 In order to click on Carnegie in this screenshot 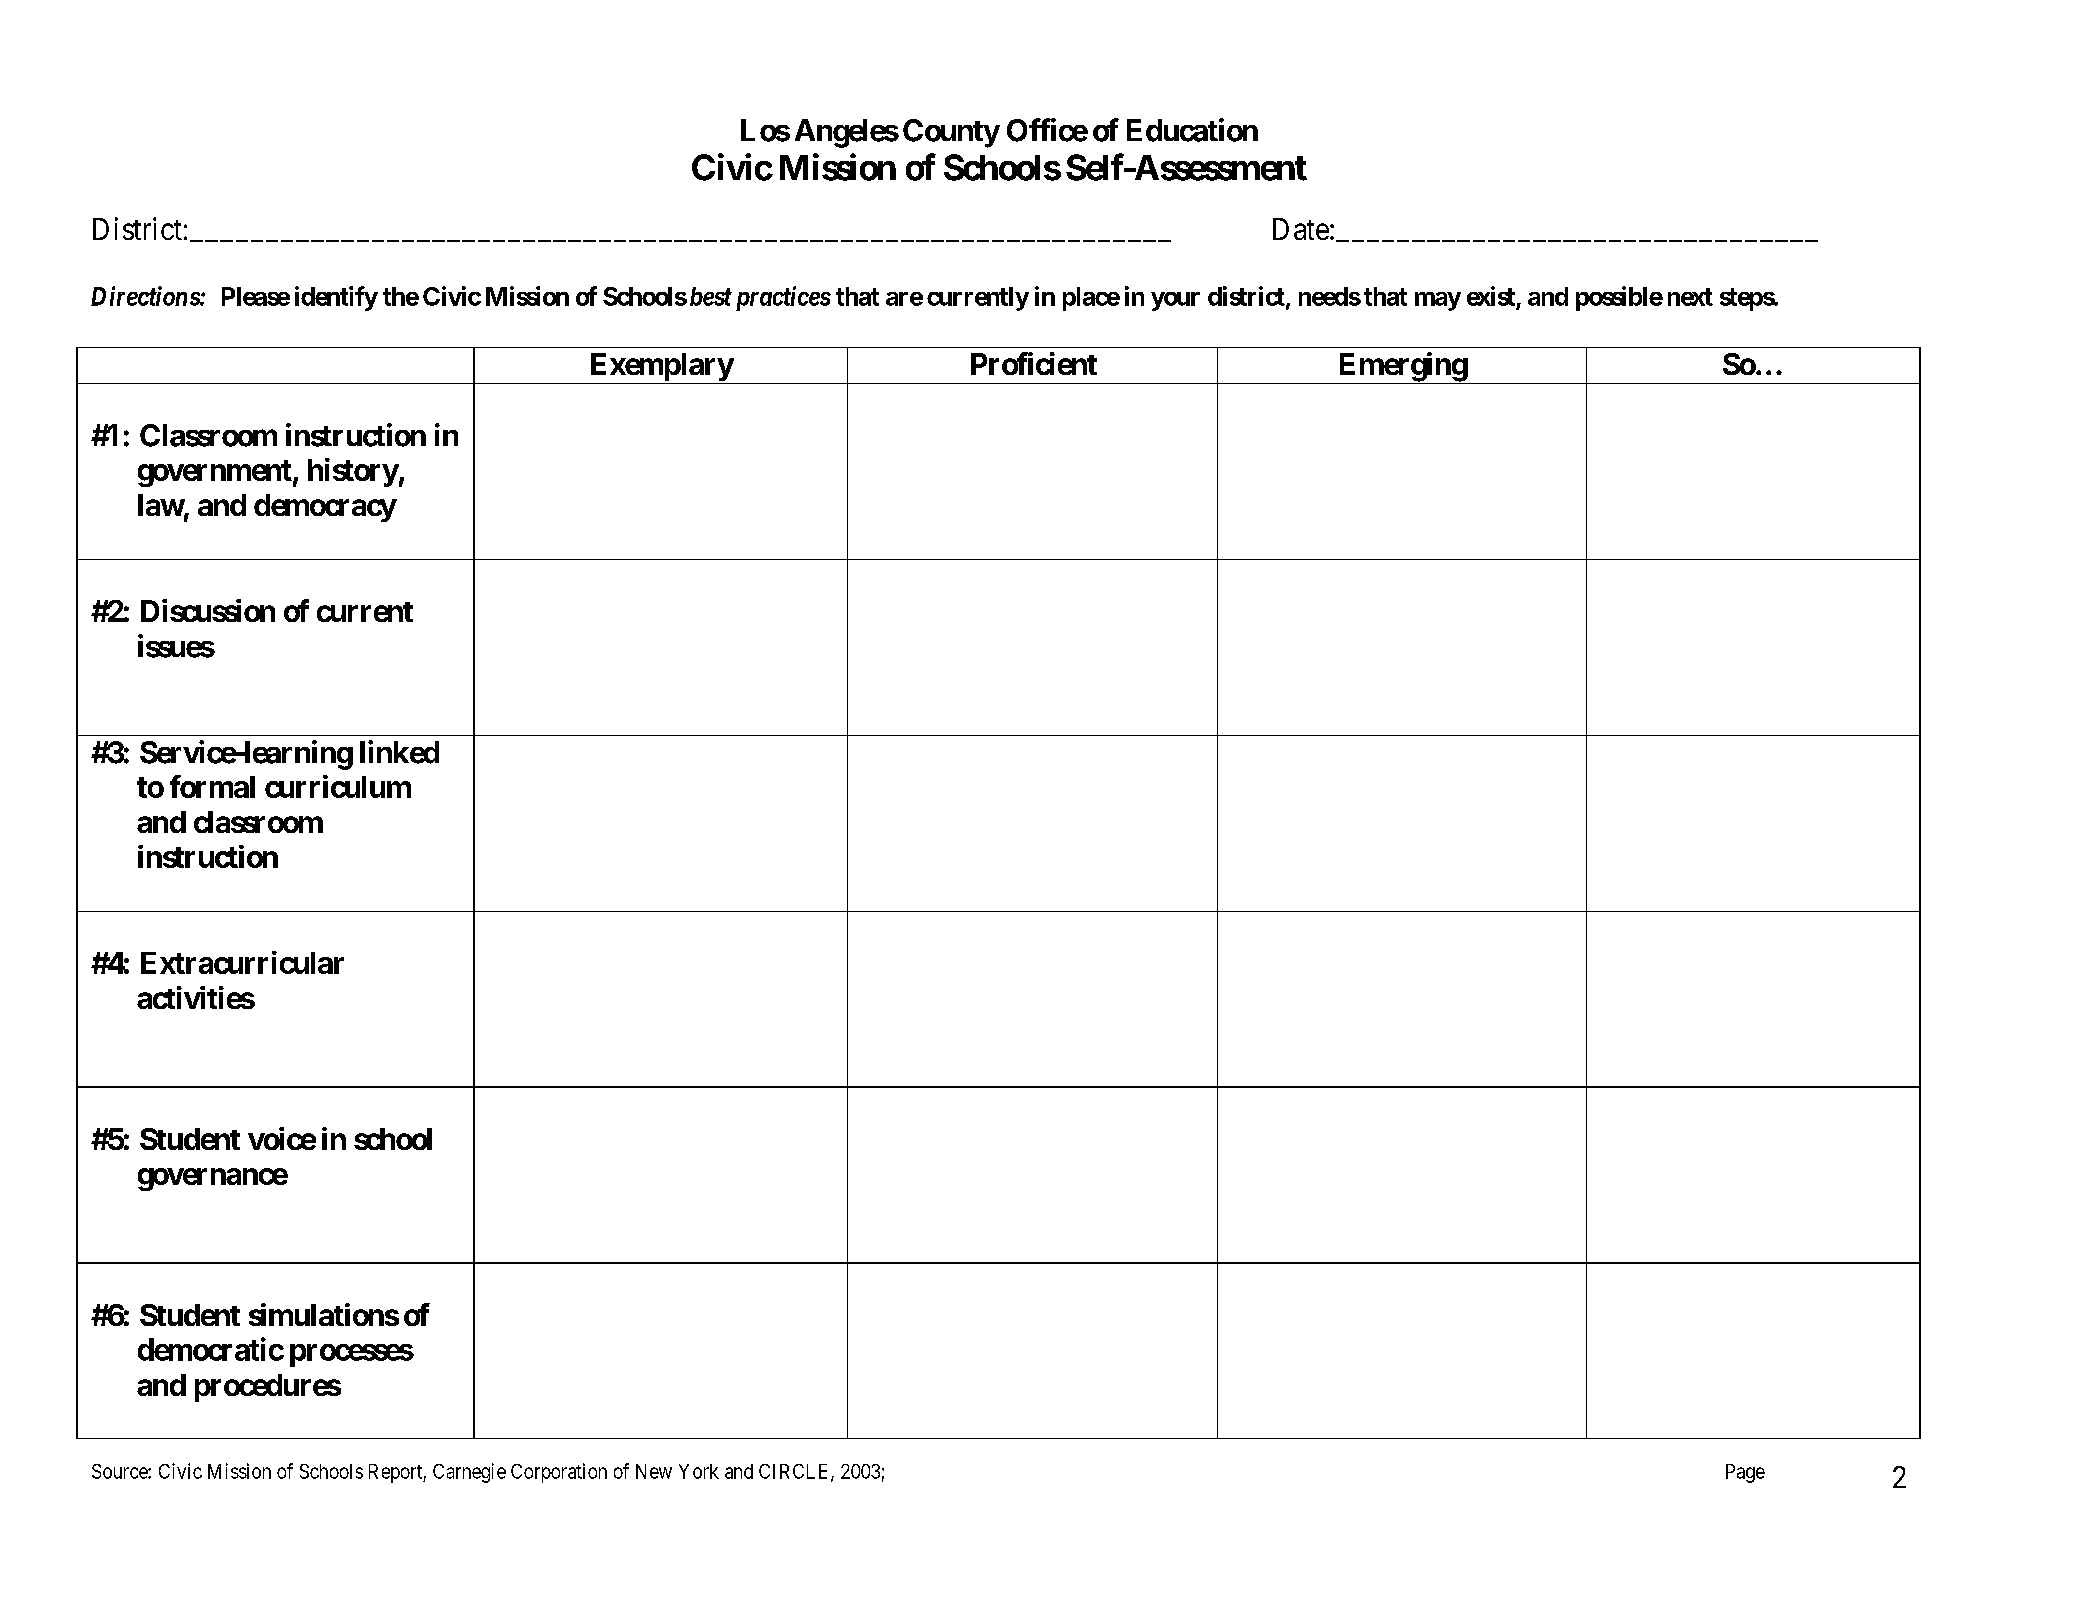, I will do `click(469, 1473)`.
